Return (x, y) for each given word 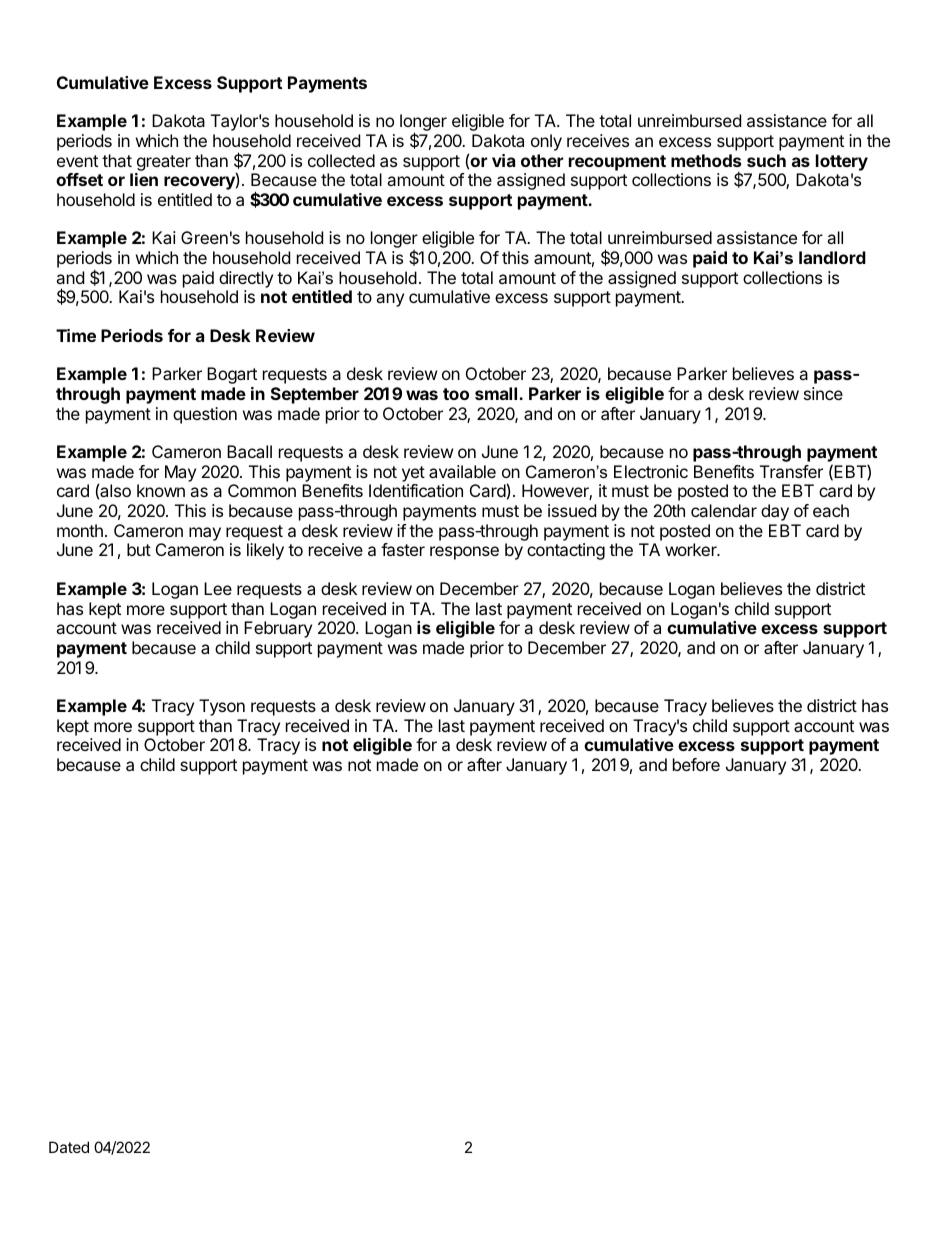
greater (164, 163)
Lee (218, 588)
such (766, 160)
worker (692, 549)
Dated (69, 1147)
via (503, 160)
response (464, 553)
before (696, 764)
